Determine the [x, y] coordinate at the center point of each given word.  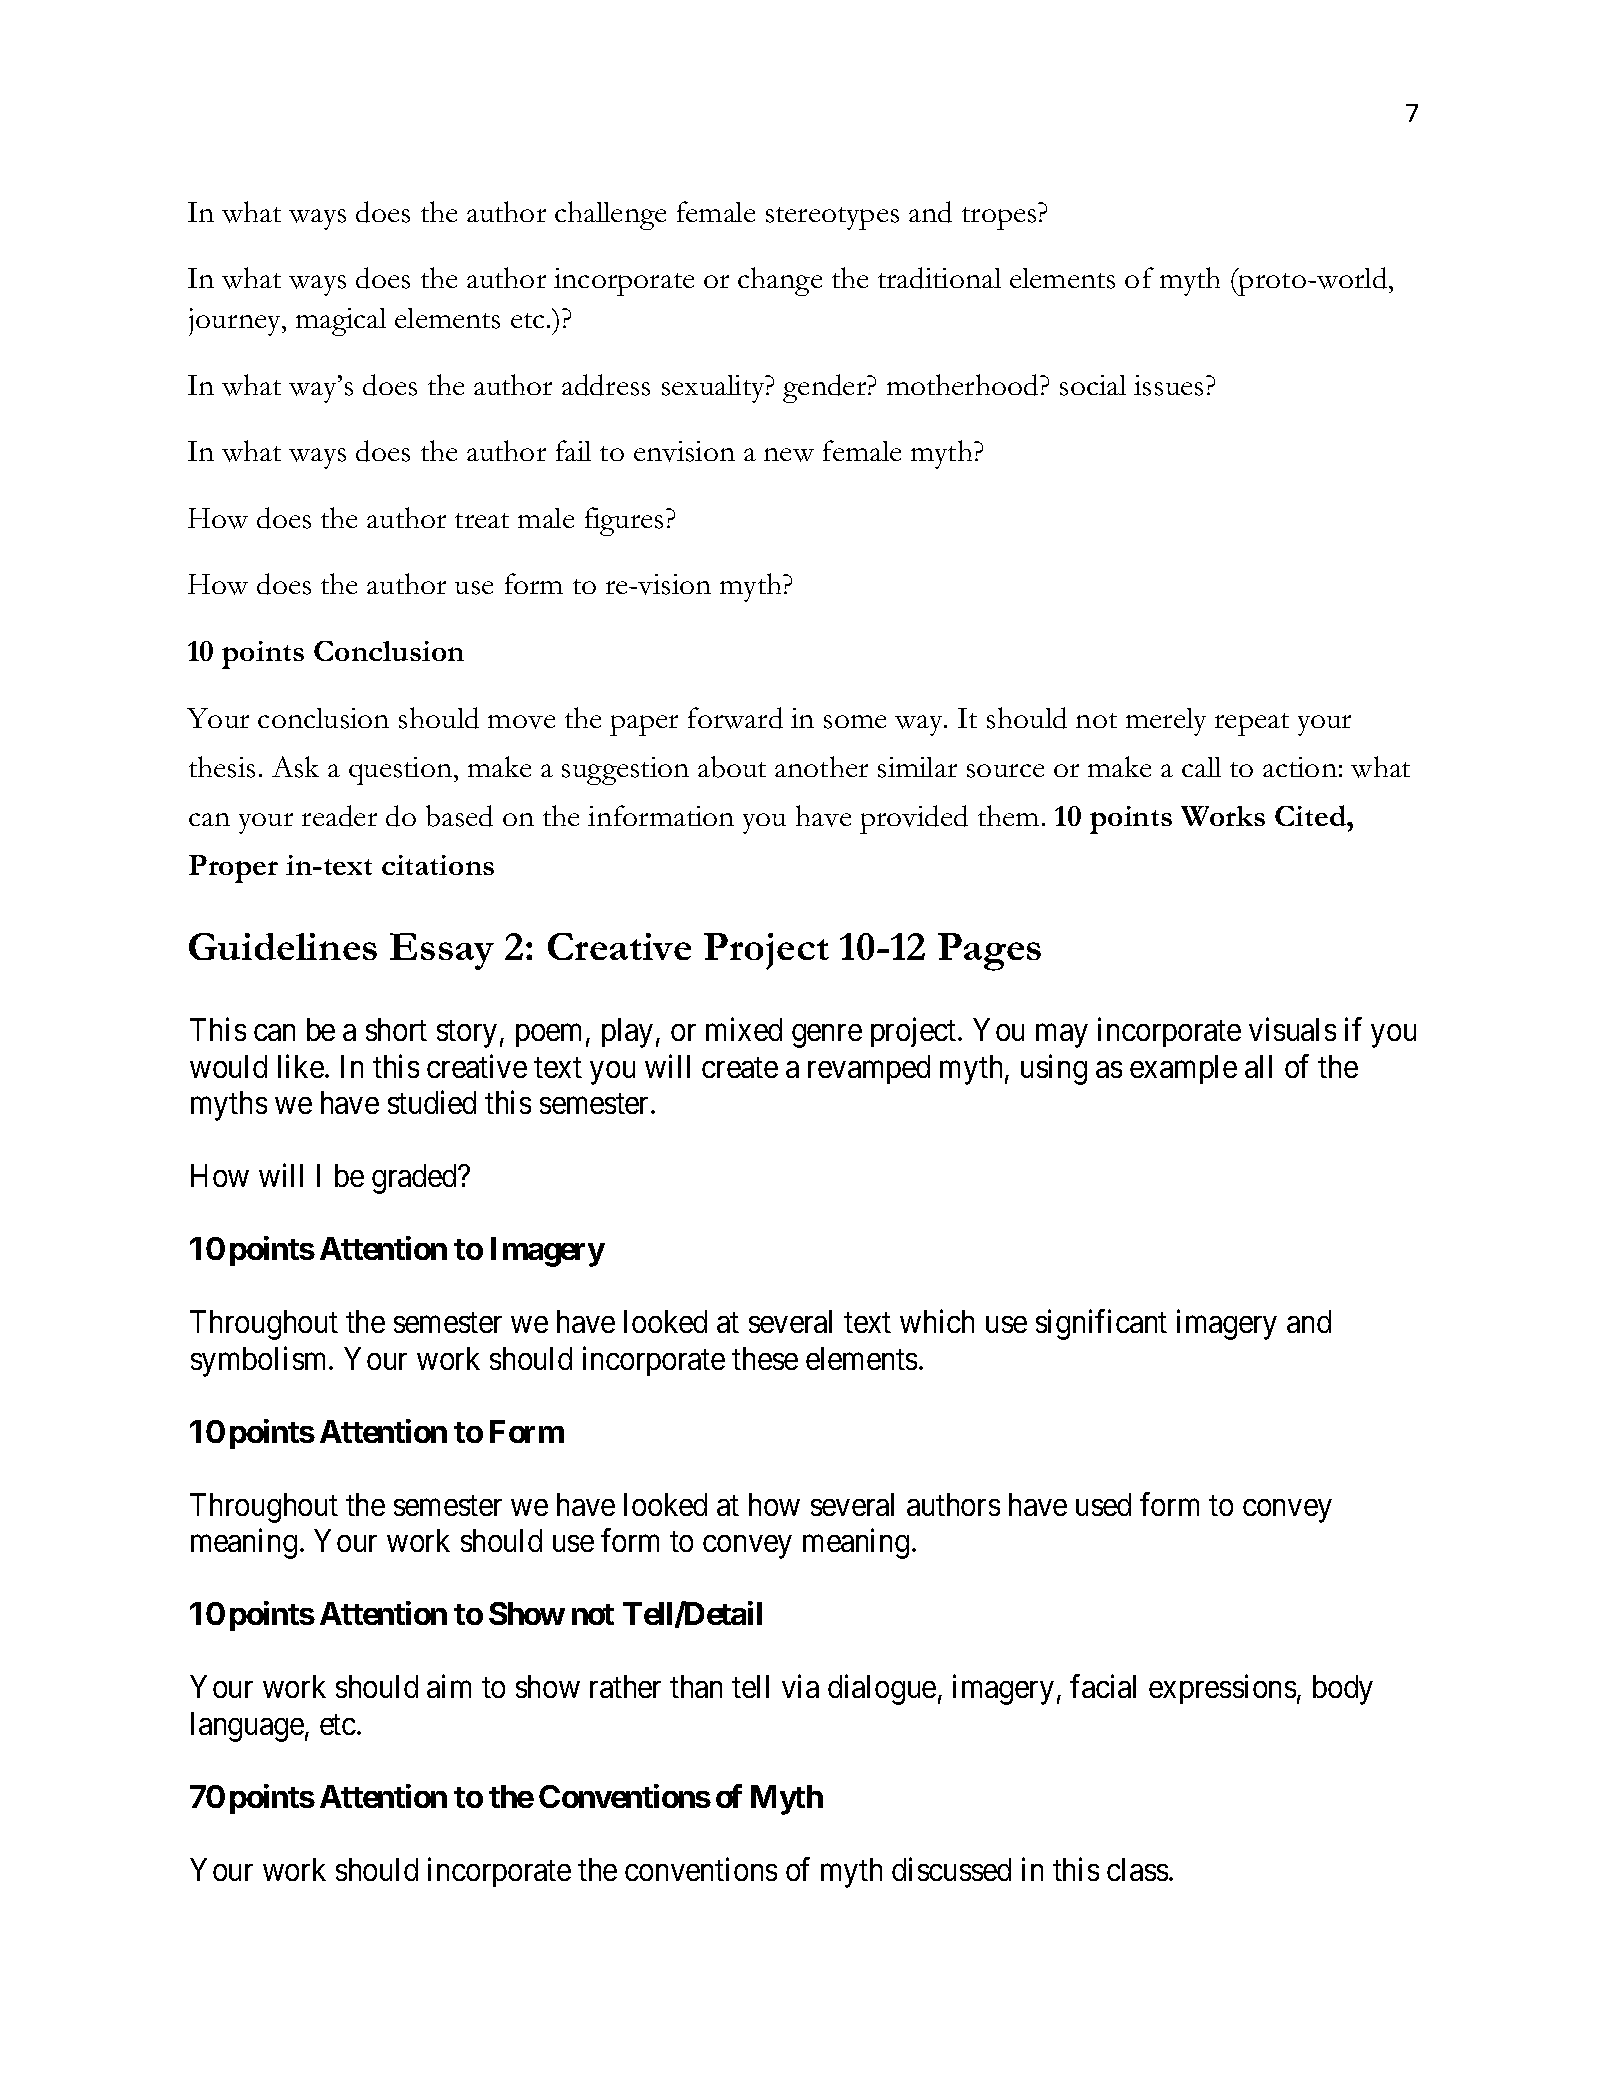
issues [1168, 385]
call [1201, 767]
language [247, 1727]
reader [339, 816]
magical [341, 322]
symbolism [260, 1361]
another [821, 766]
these [765, 1358]
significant [1101, 1325]
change [780, 281]
